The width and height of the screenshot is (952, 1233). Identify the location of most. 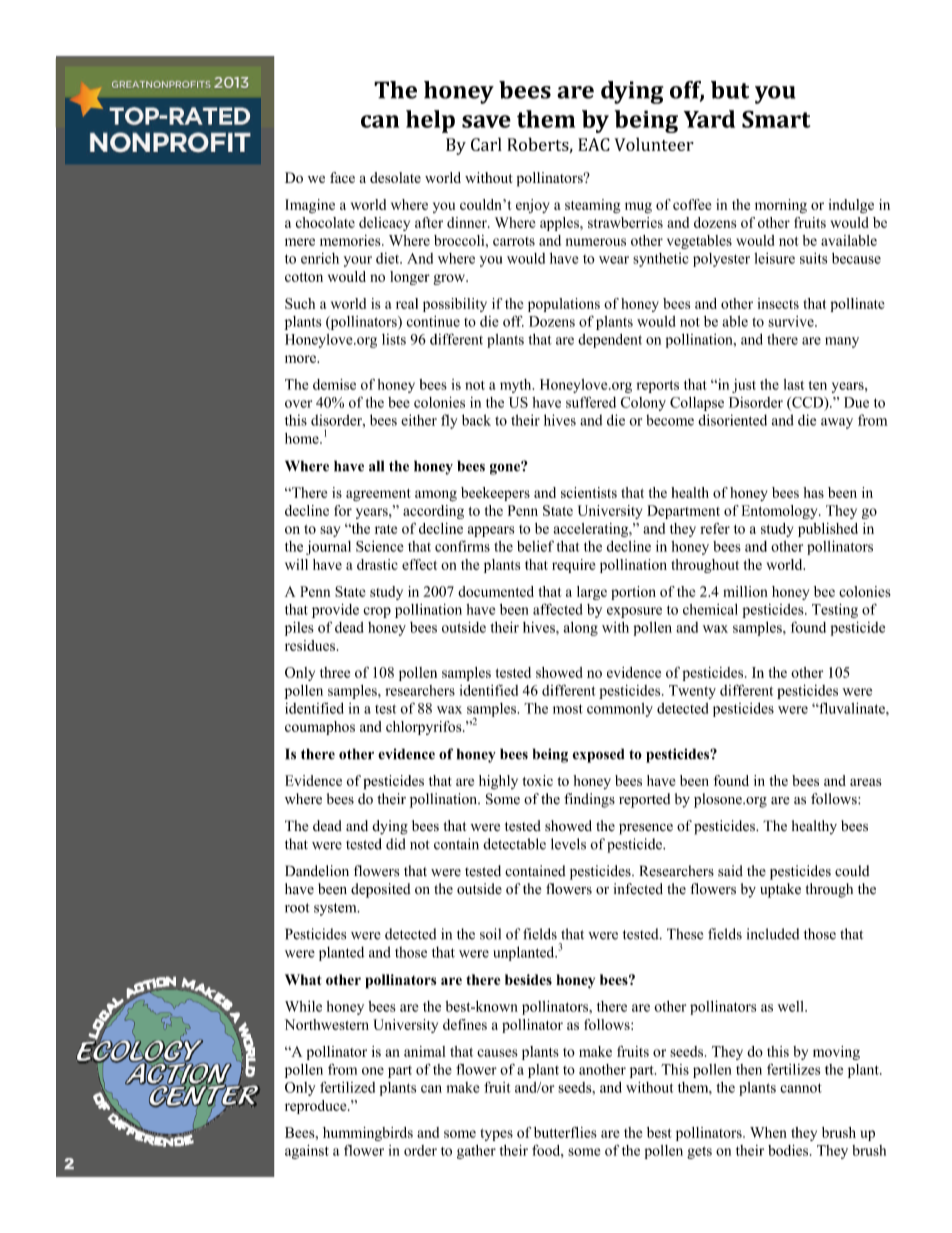
(568, 709).
